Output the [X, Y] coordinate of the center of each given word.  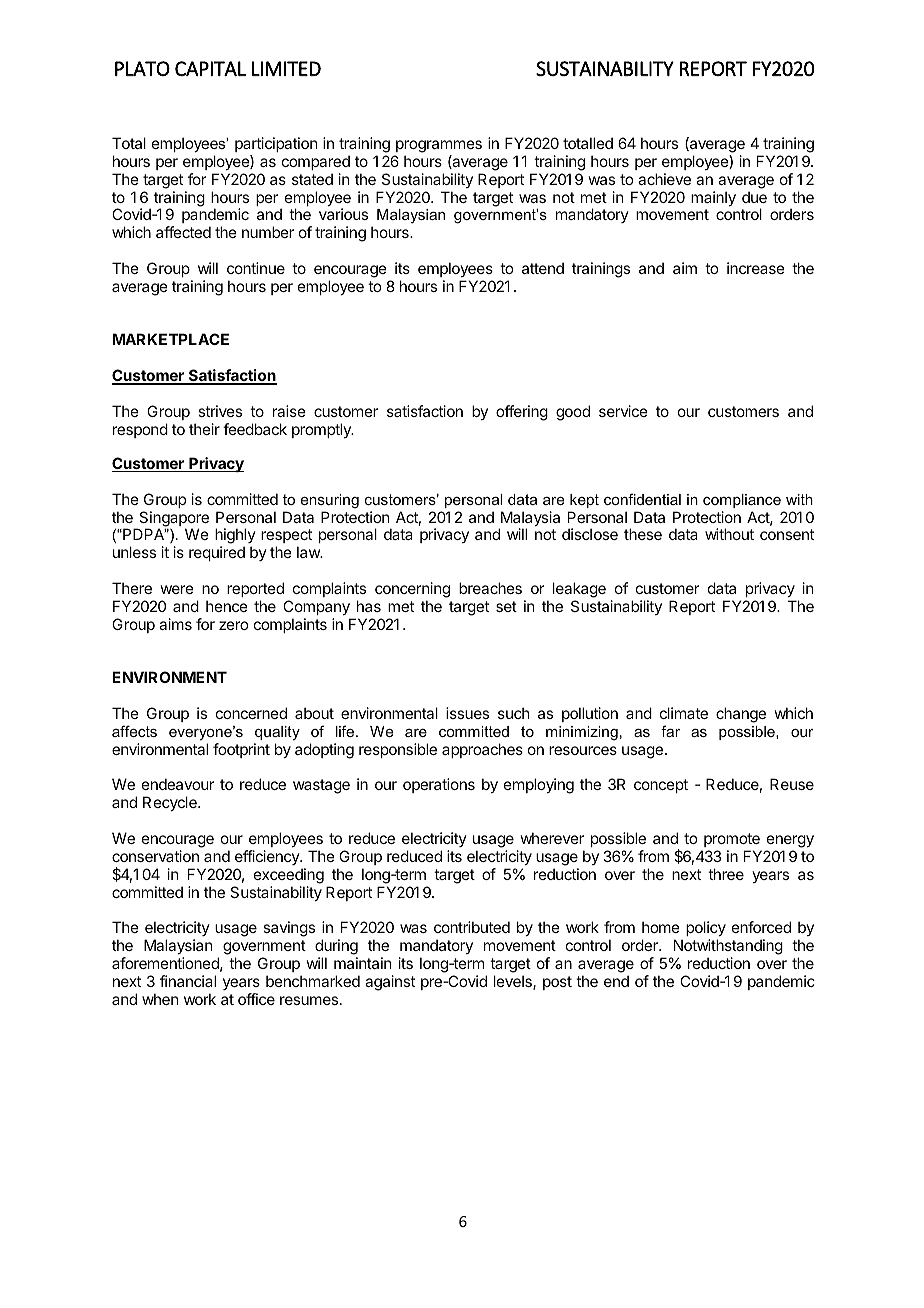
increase [756, 268]
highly [235, 537]
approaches [482, 750]
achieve [664, 179]
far [670, 731]
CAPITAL [210, 68]
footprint [241, 750]
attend [543, 268]
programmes [439, 146]
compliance [742, 501]
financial [188, 981]
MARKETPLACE [170, 339]
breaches [490, 588]
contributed [472, 927]
